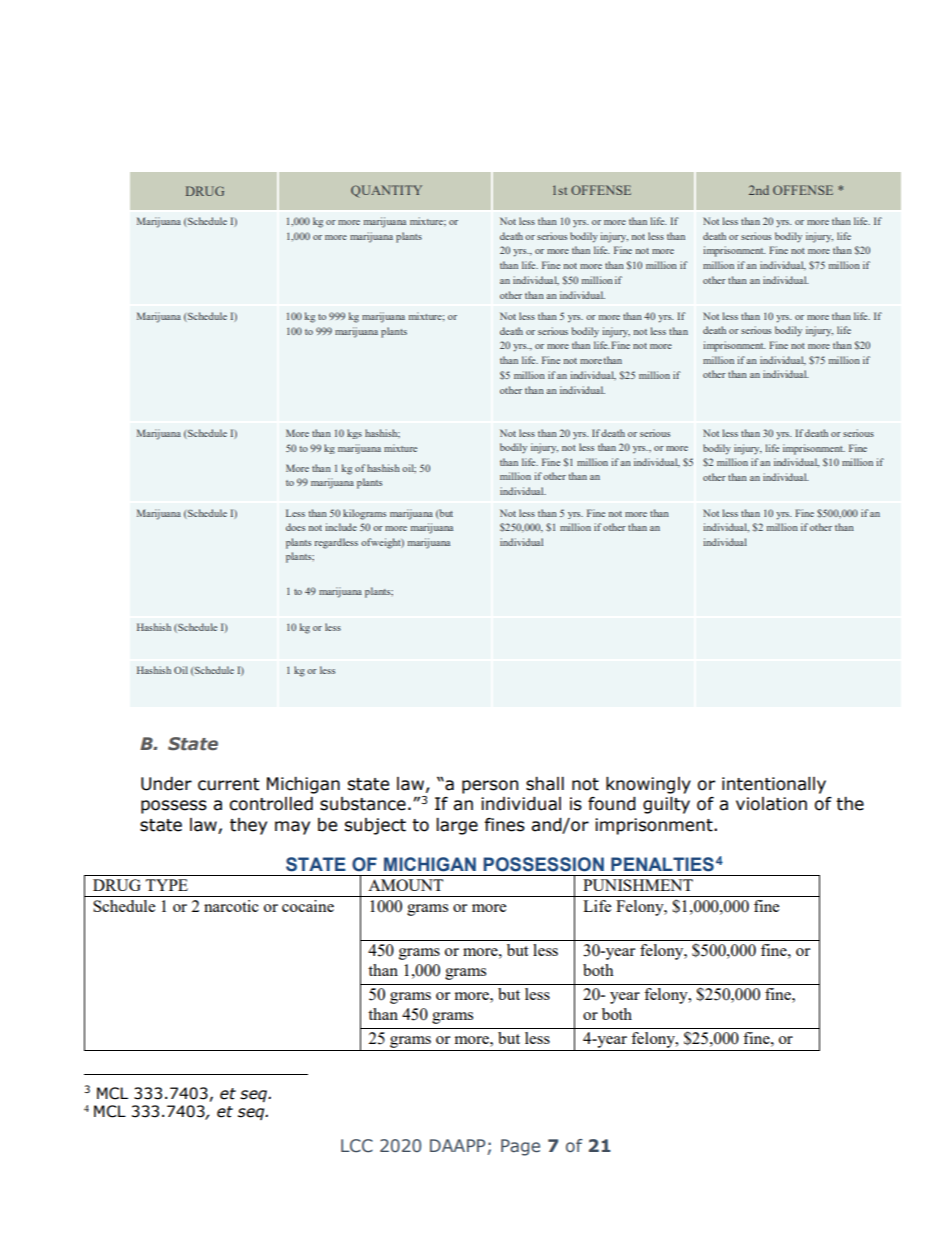 The width and height of the document is (952, 1233). Describe the element at coordinates (357, 1146) in the document. I see `LCC` at that location.
